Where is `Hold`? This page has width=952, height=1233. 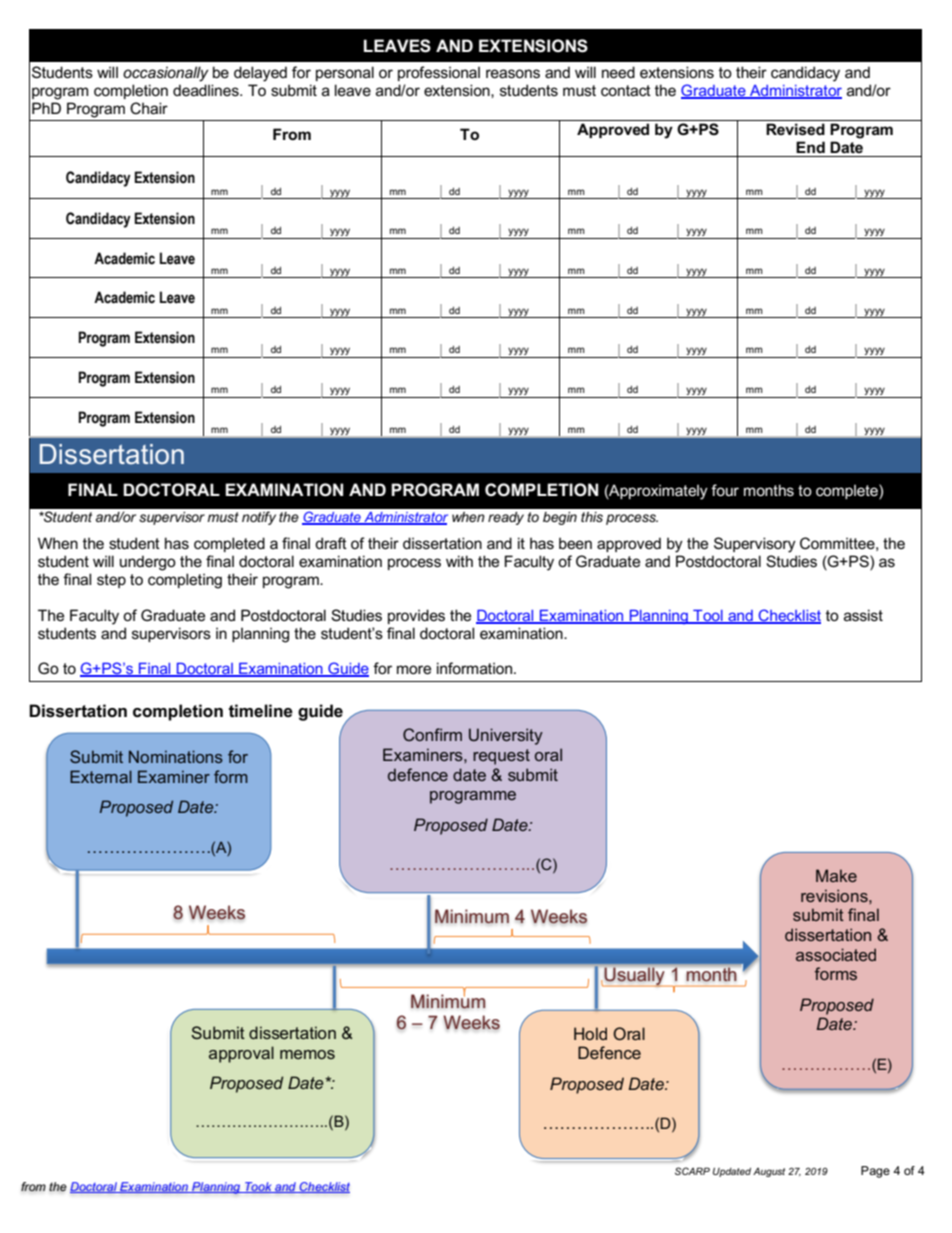 Hold is located at coordinates (590, 1033).
